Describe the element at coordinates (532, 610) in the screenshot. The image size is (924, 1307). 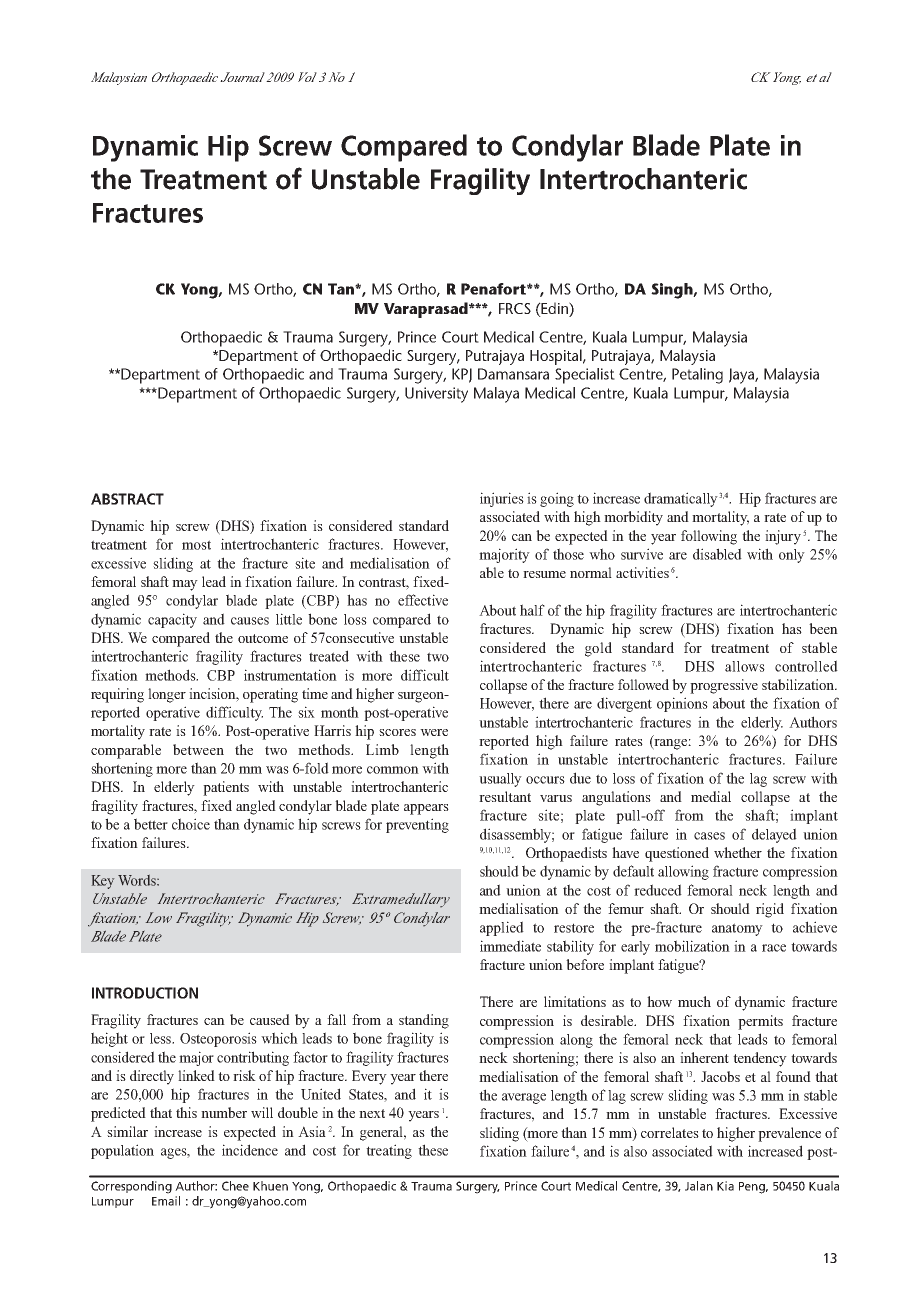
I see `half` at that location.
